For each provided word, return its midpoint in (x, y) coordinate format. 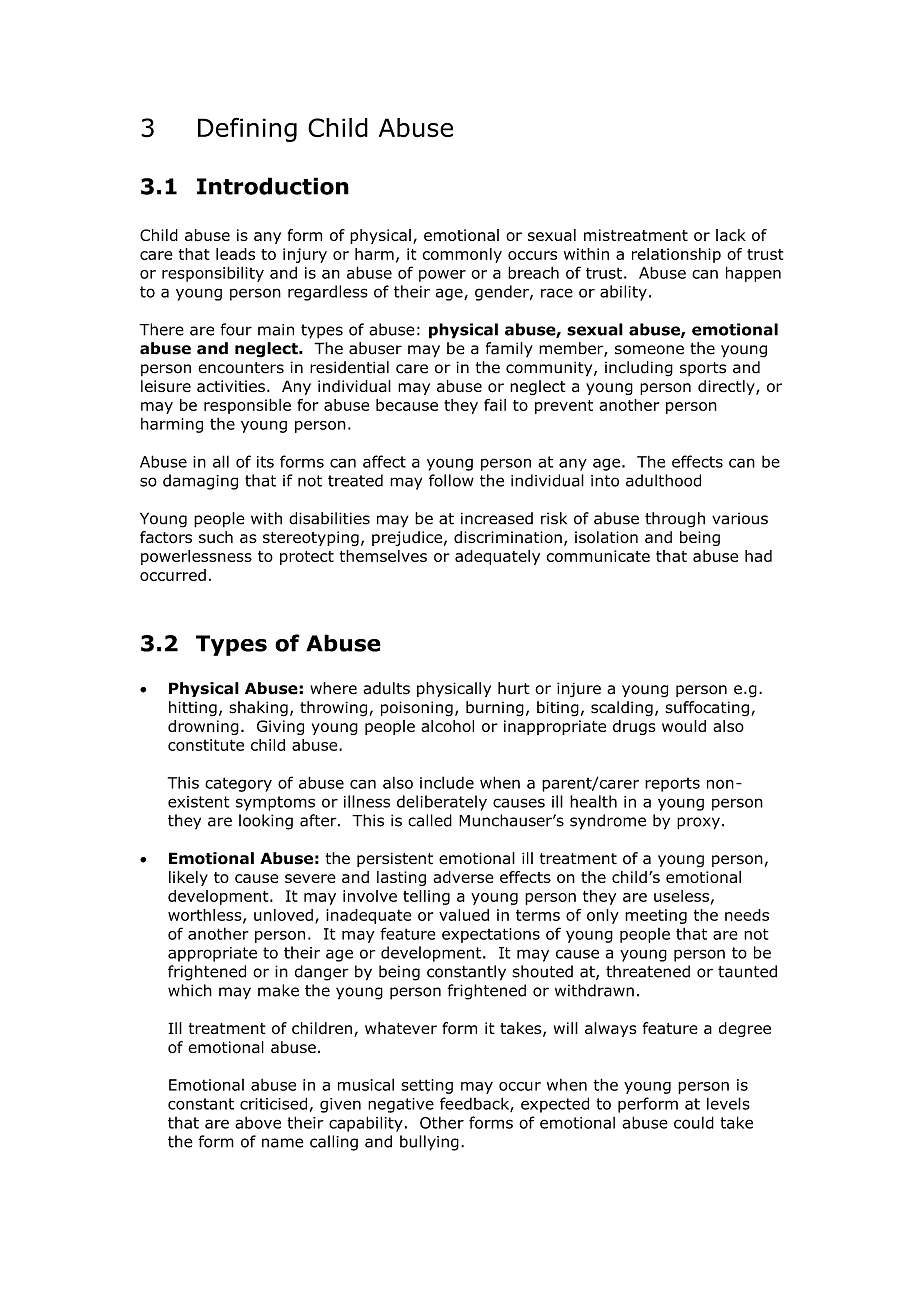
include (447, 782)
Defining (247, 129)
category (238, 784)
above (258, 1122)
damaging (200, 482)
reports (672, 785)
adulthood (663, 480)
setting (427, 1086)
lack (731, 235)
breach (533, 272)
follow (451, 480)
